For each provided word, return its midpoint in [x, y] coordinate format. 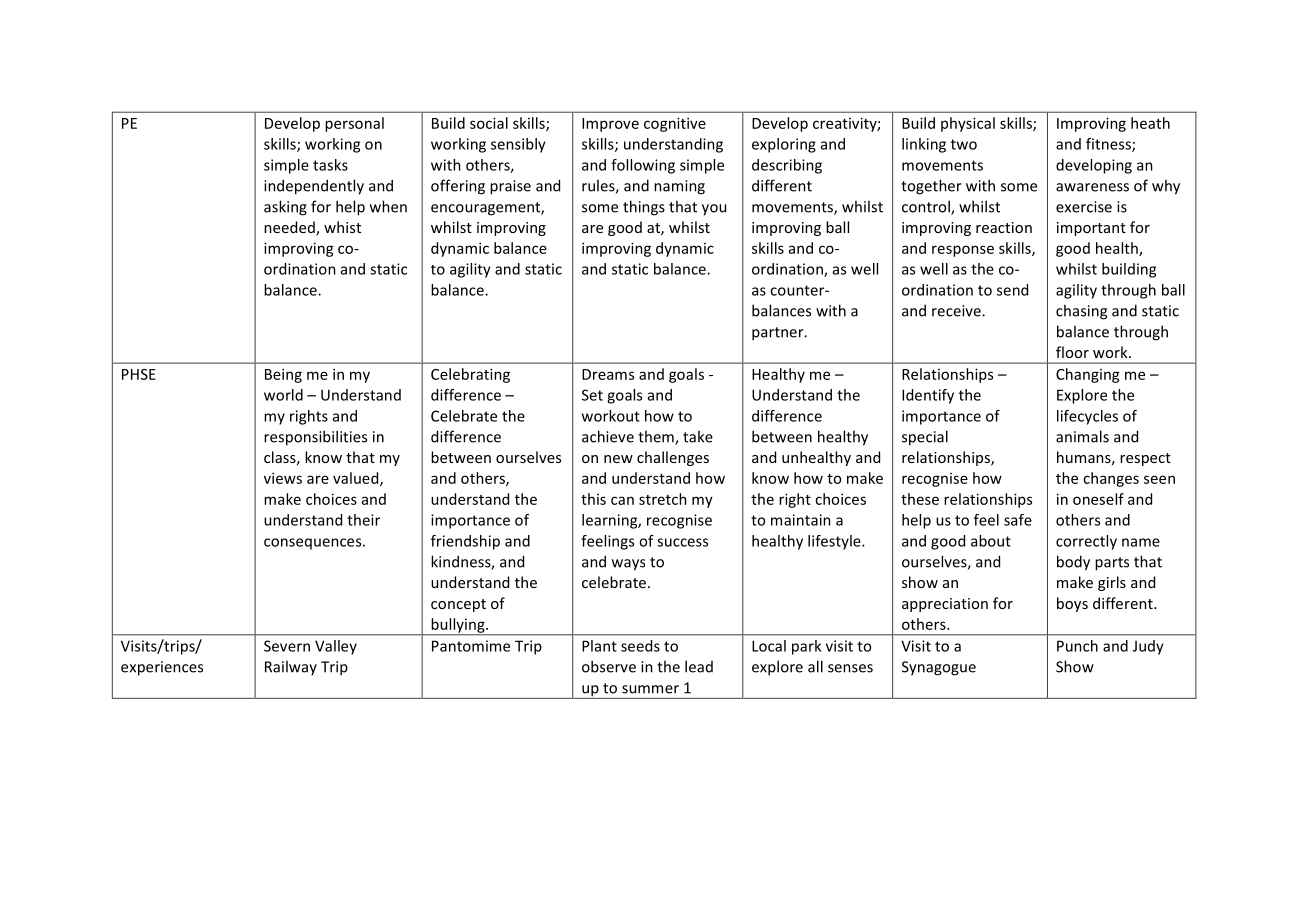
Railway [291, 667]
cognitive [675, 124]
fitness [1109, 145]
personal [354, 124]
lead [699, 666]
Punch [1077, 646]
